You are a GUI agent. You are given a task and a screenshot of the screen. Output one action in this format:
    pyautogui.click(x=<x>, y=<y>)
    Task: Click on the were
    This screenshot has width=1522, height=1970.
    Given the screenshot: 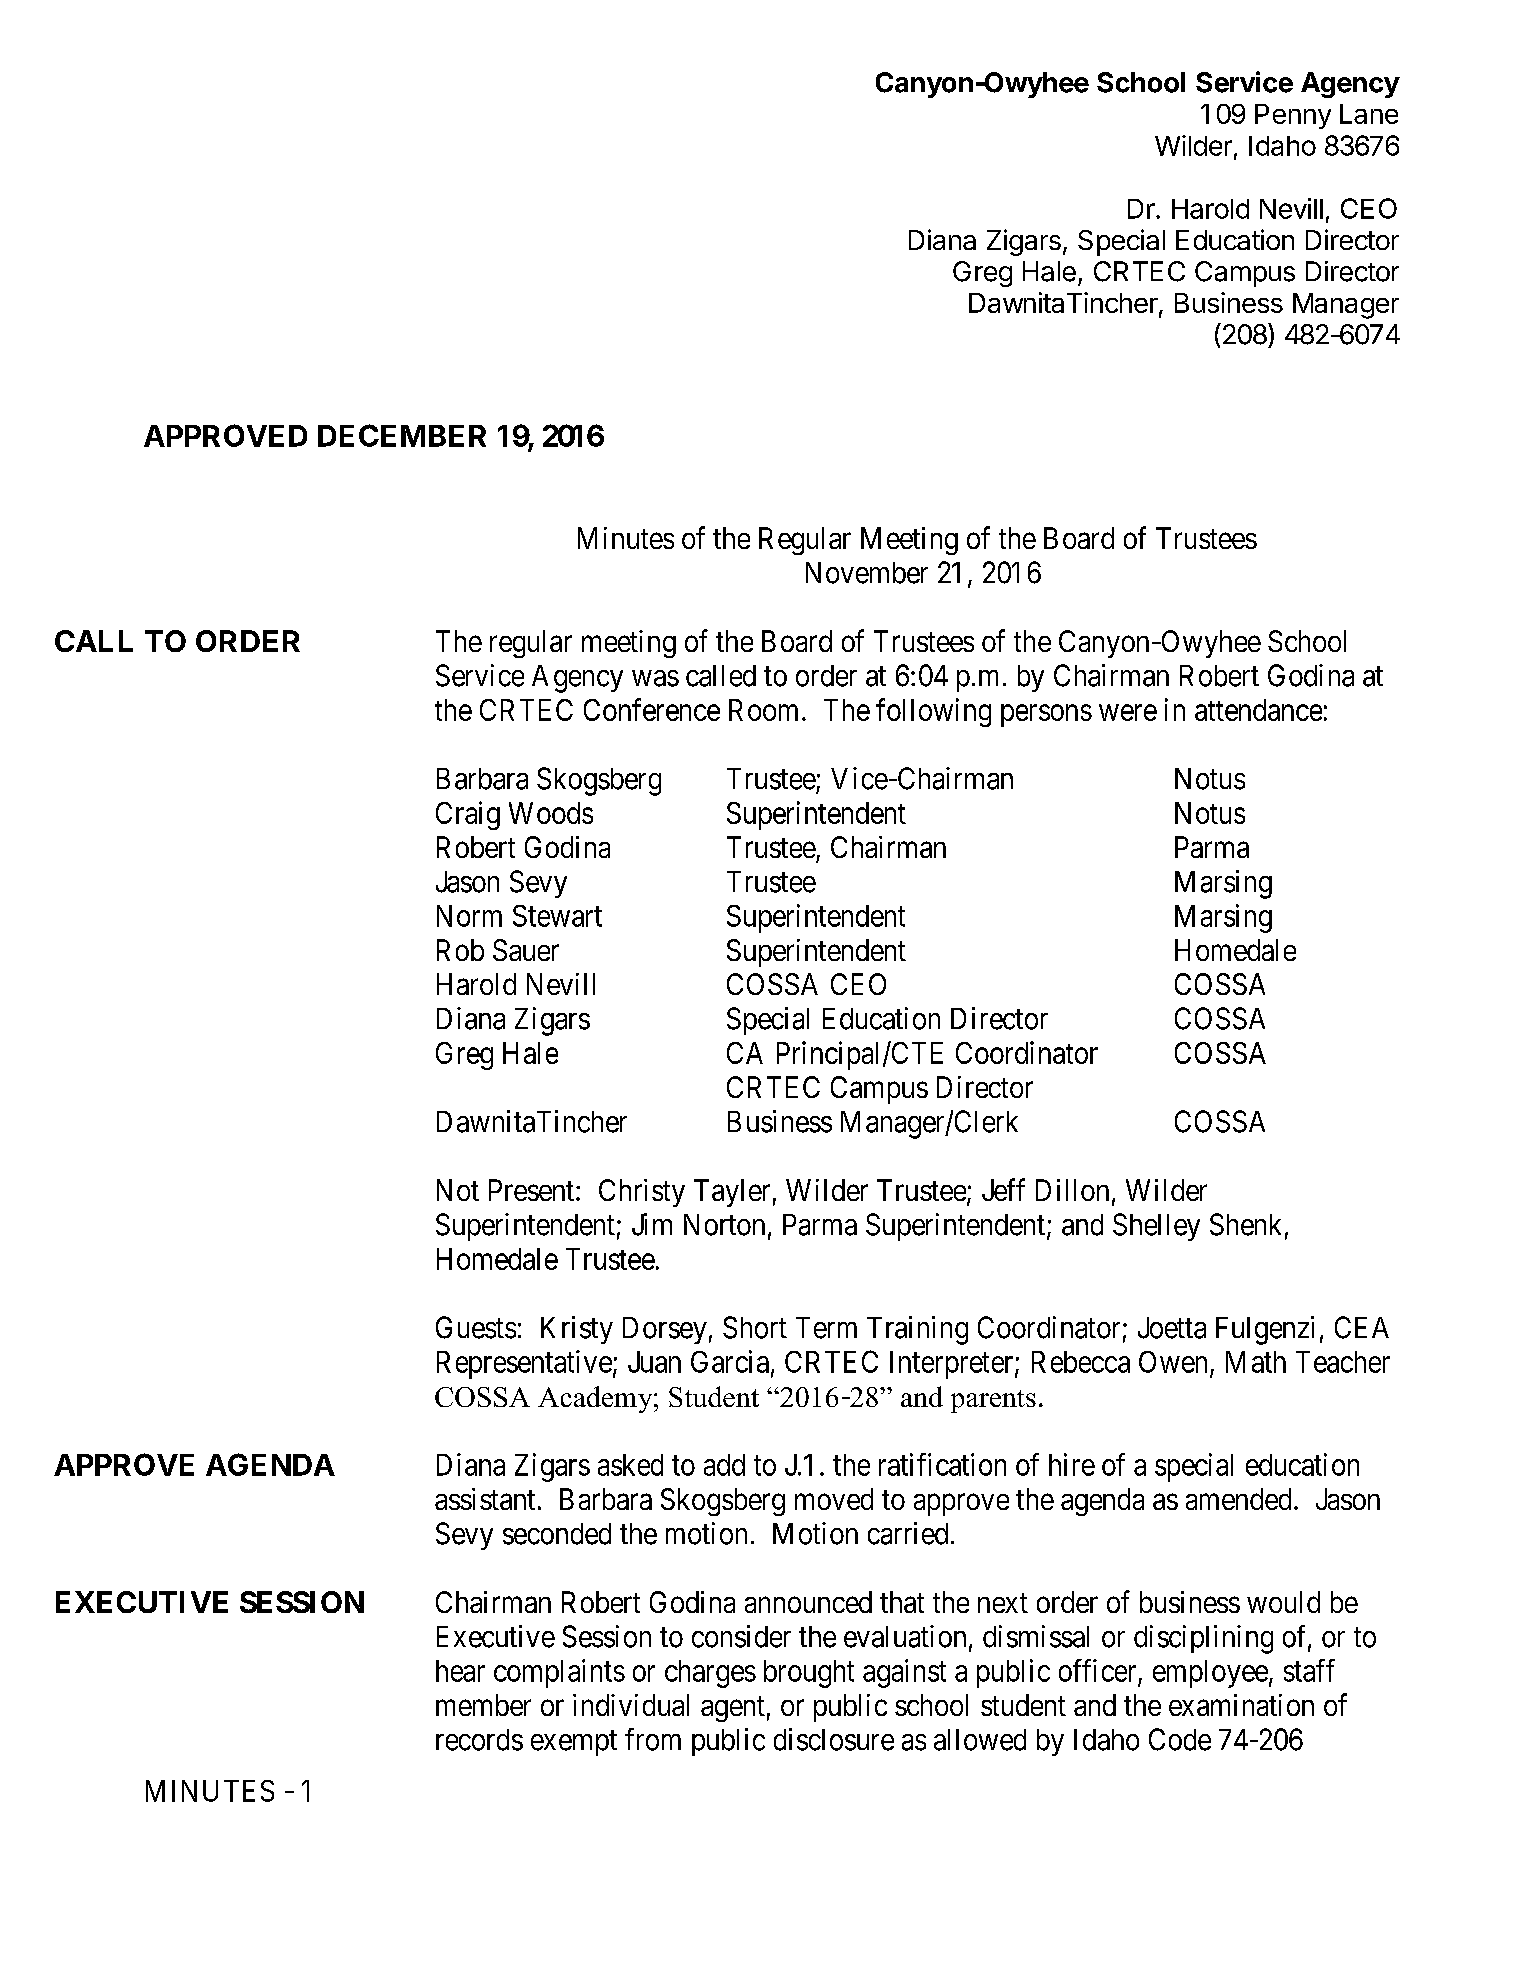 What is the action you would take?
    pyautogui.click(x=1128, y=712)
